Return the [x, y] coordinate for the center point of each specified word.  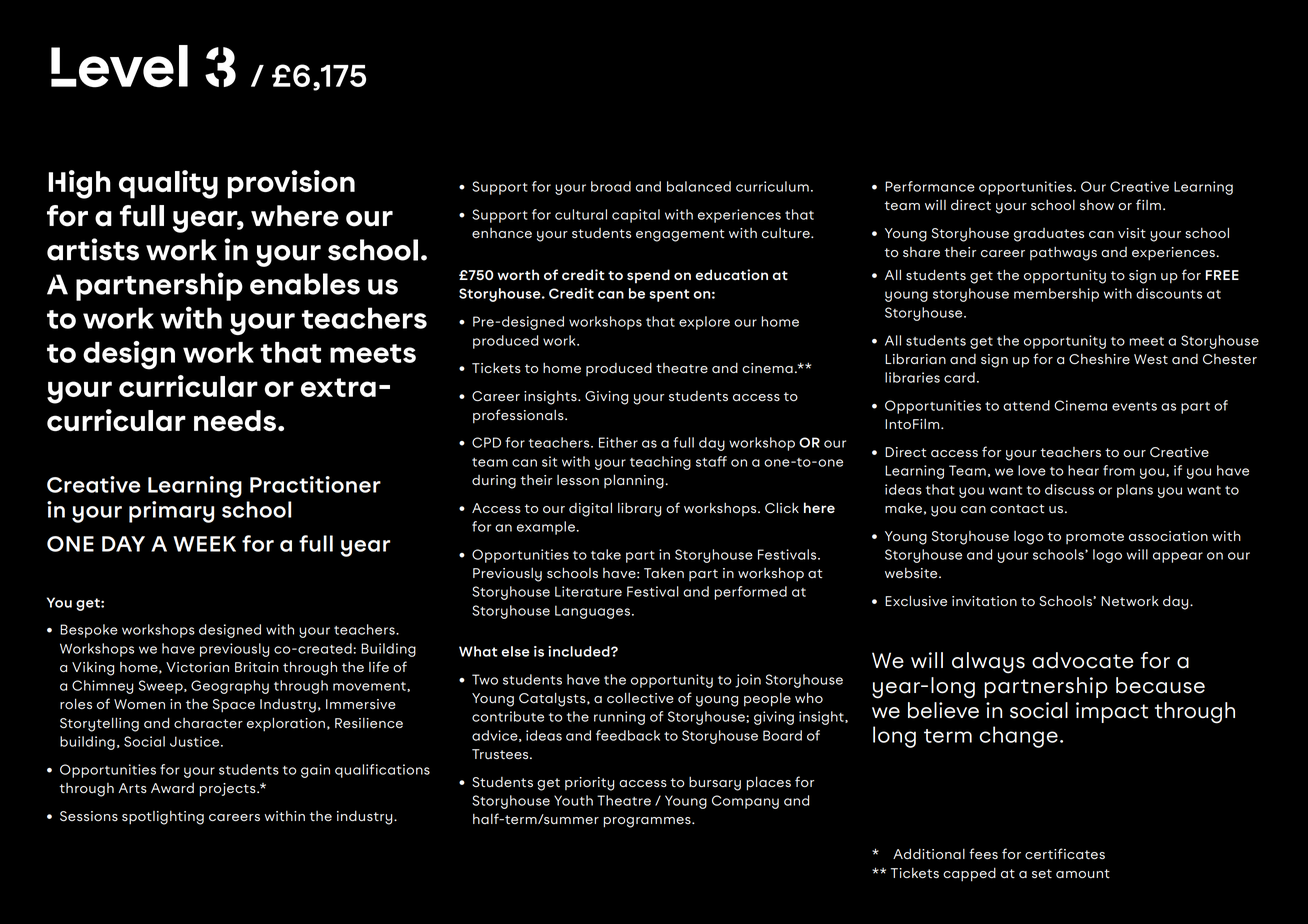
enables [305, 284]
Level [119, 66]
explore [704, 323]
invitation [984, 601]
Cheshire [1099, 359]
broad [611, 186]
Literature [588, 591]
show [1097, 205]
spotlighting [163, 818]
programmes [648, 822]
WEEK [204, 544]
